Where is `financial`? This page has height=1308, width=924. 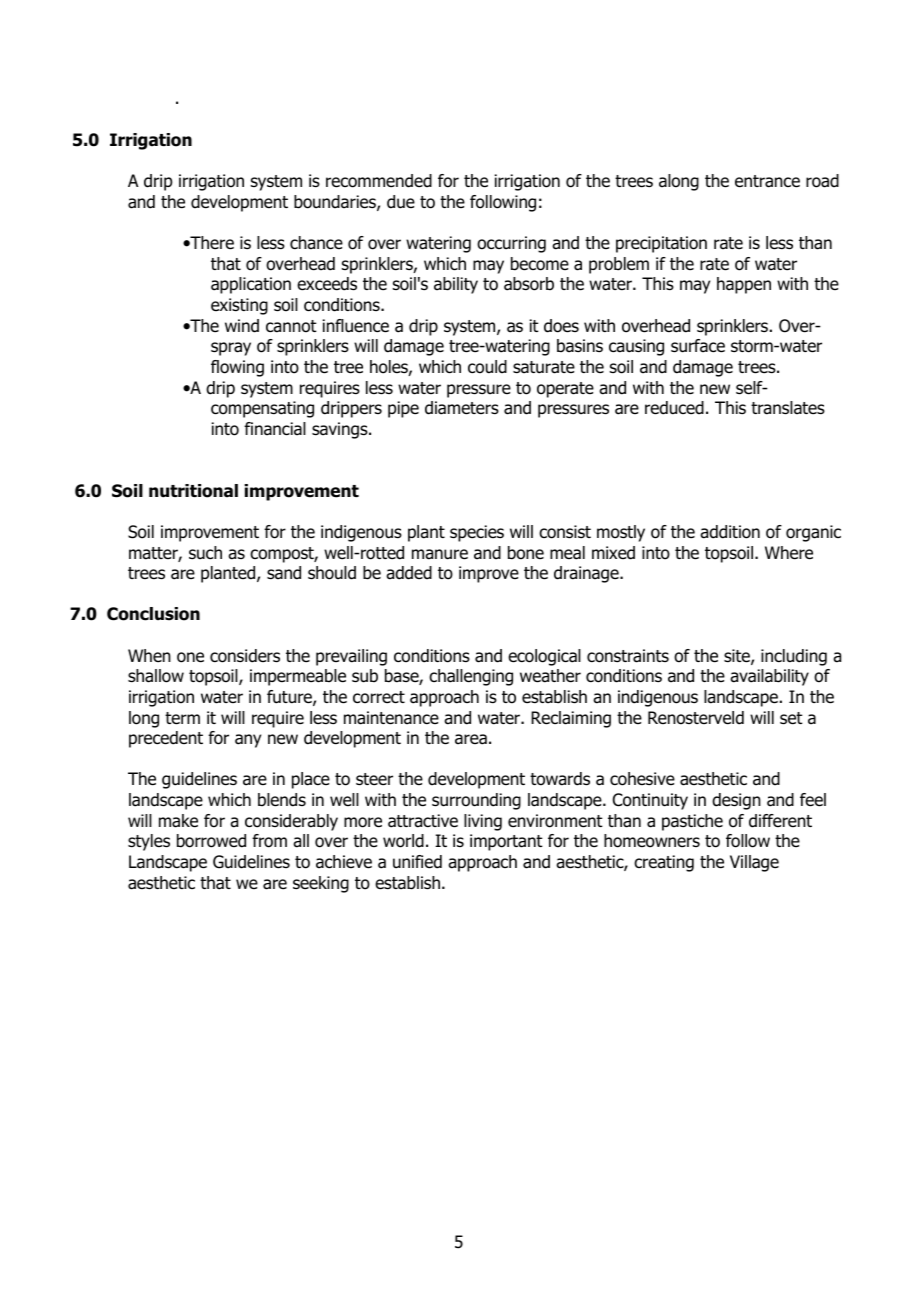 financial is located at coordinates (275, 429).
